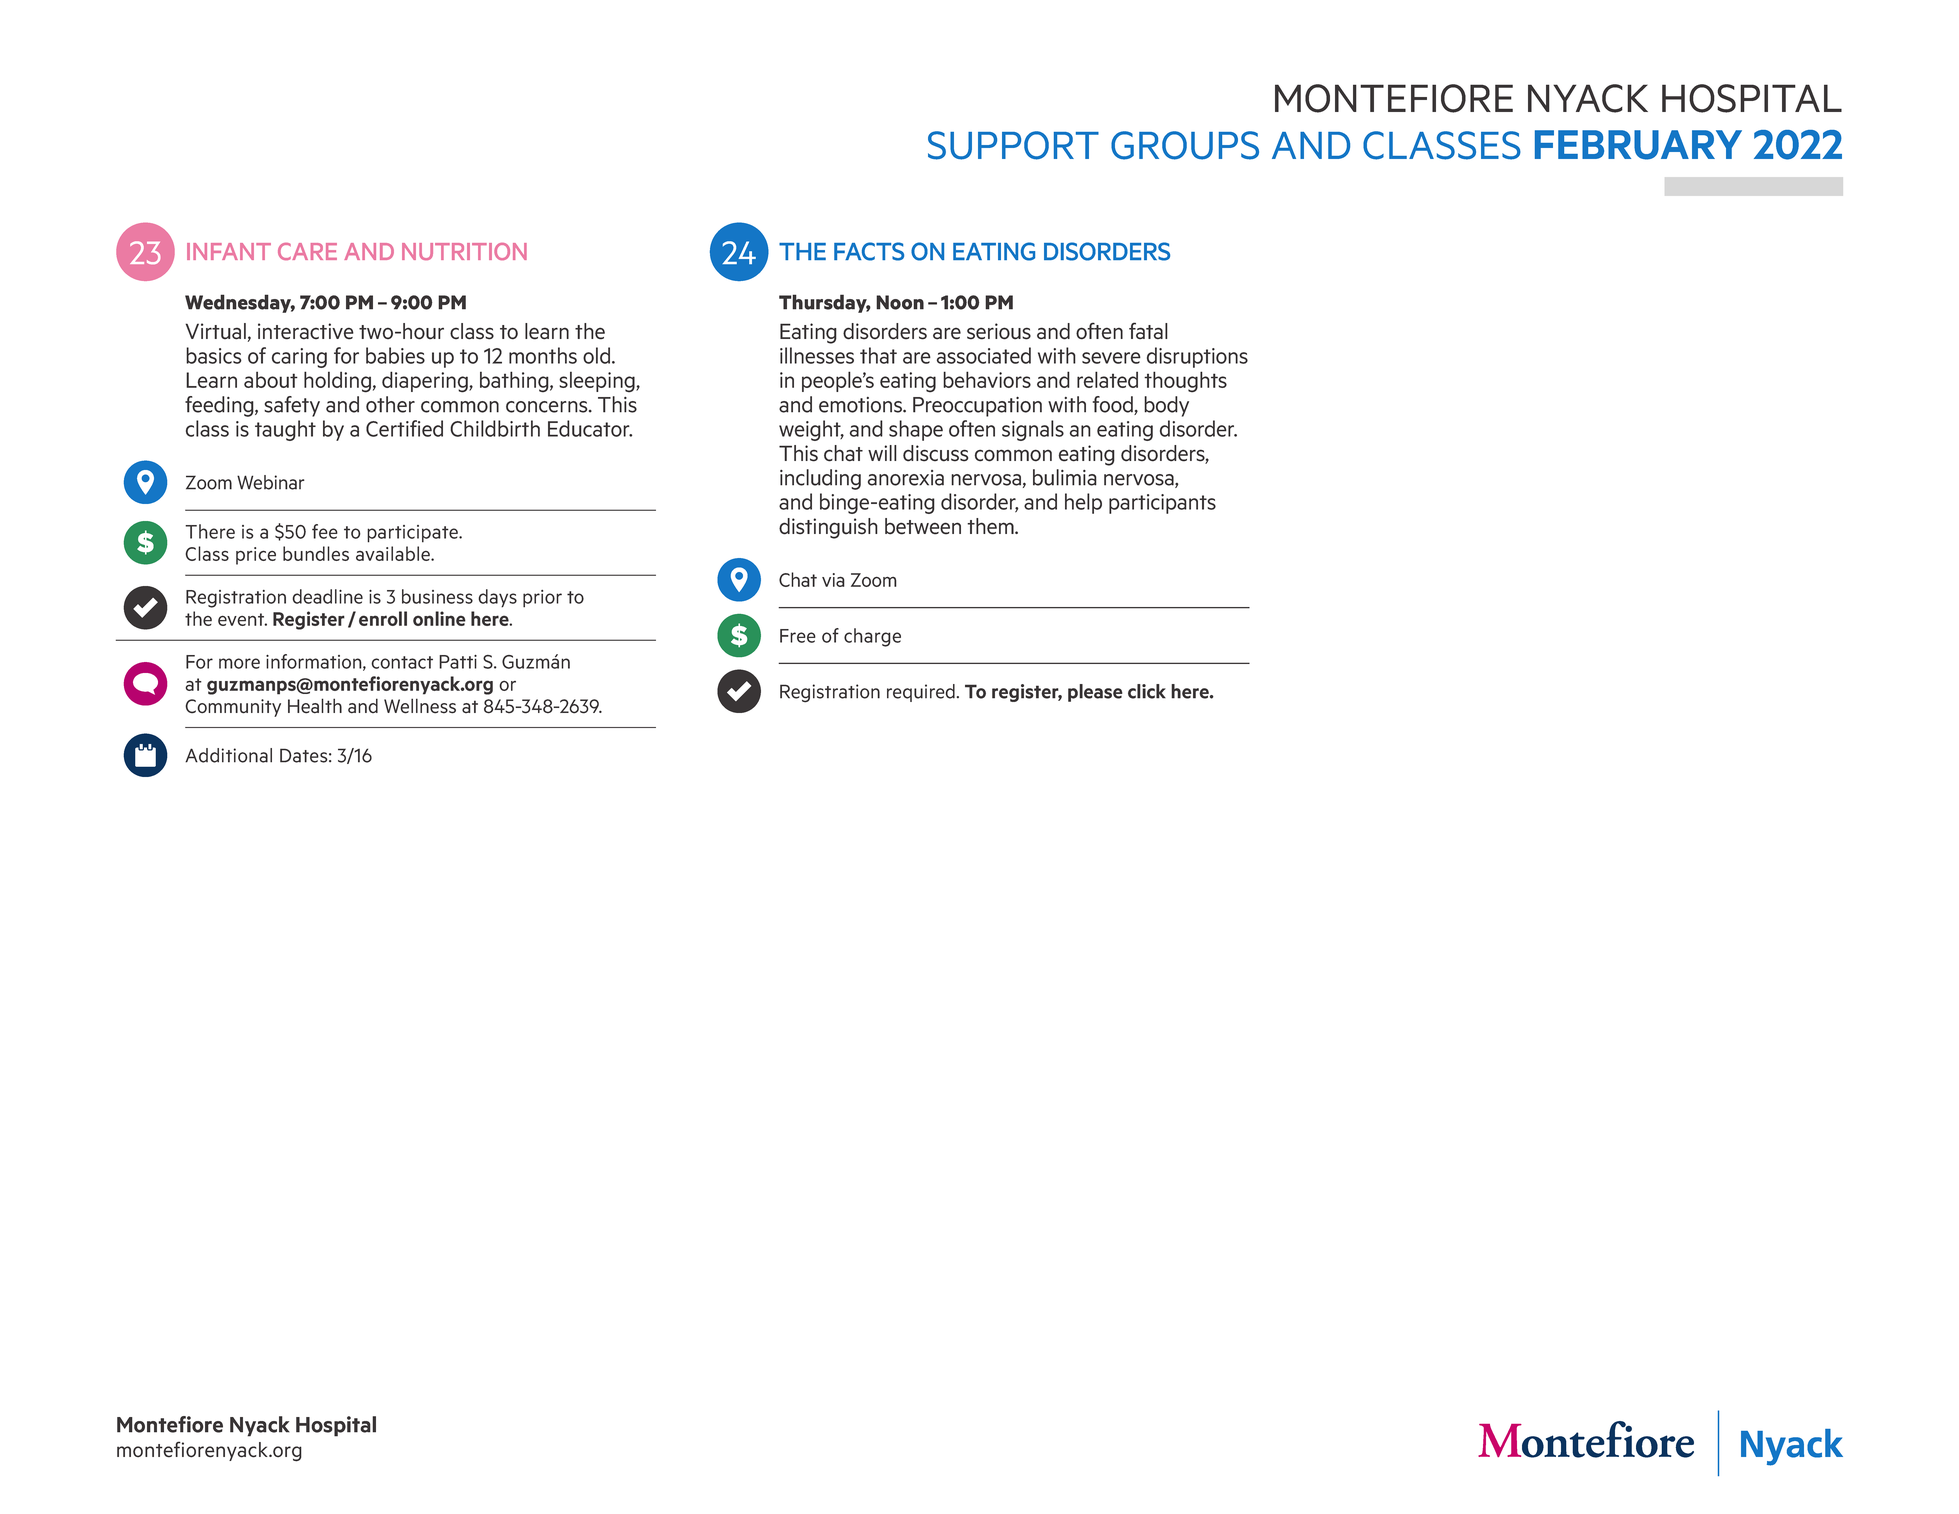 This page has width=1959, height=1514. Describe the element at coordinates (1162, 504) in the page. I see `participants` at that location.
